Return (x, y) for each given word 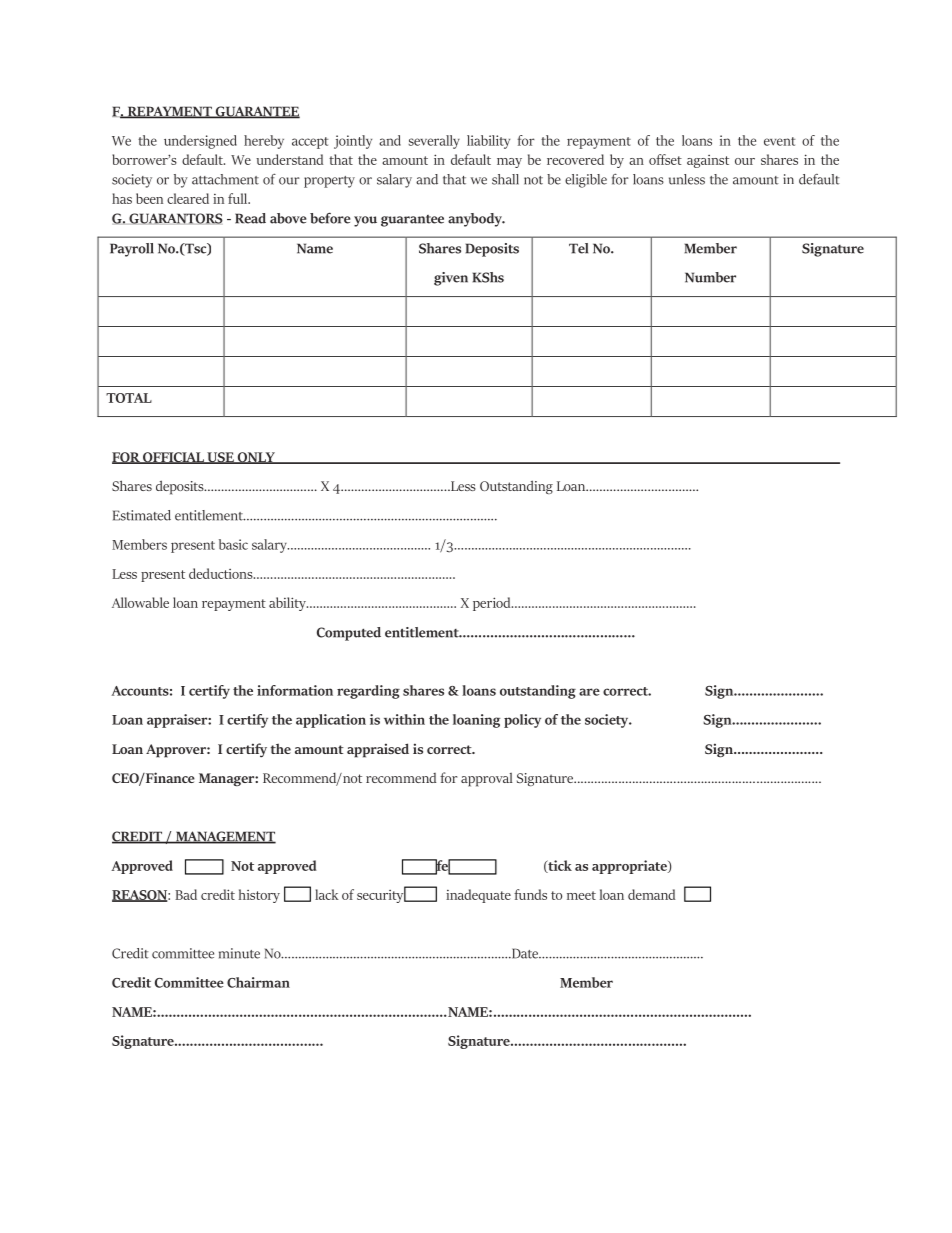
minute (239, 953)
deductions (222, 573)
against (708, 161)
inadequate (478, 896)
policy (522, 721)
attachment (225, 179)
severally (434, 142)
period (493, 604)
